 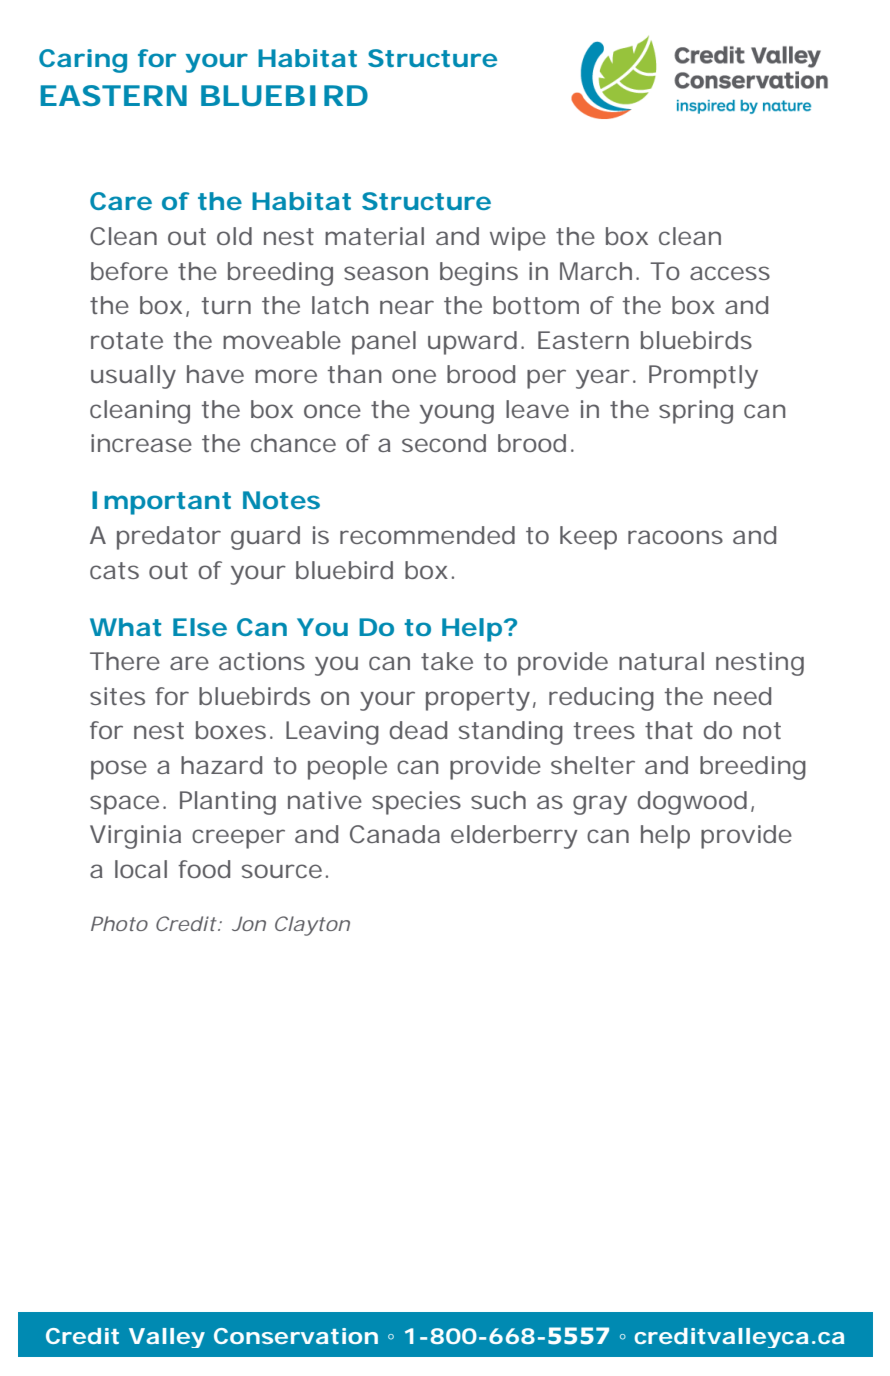 What do you see at coordinates (204, 869) in the page?
I see `food` at bounding box center [204, 869].
